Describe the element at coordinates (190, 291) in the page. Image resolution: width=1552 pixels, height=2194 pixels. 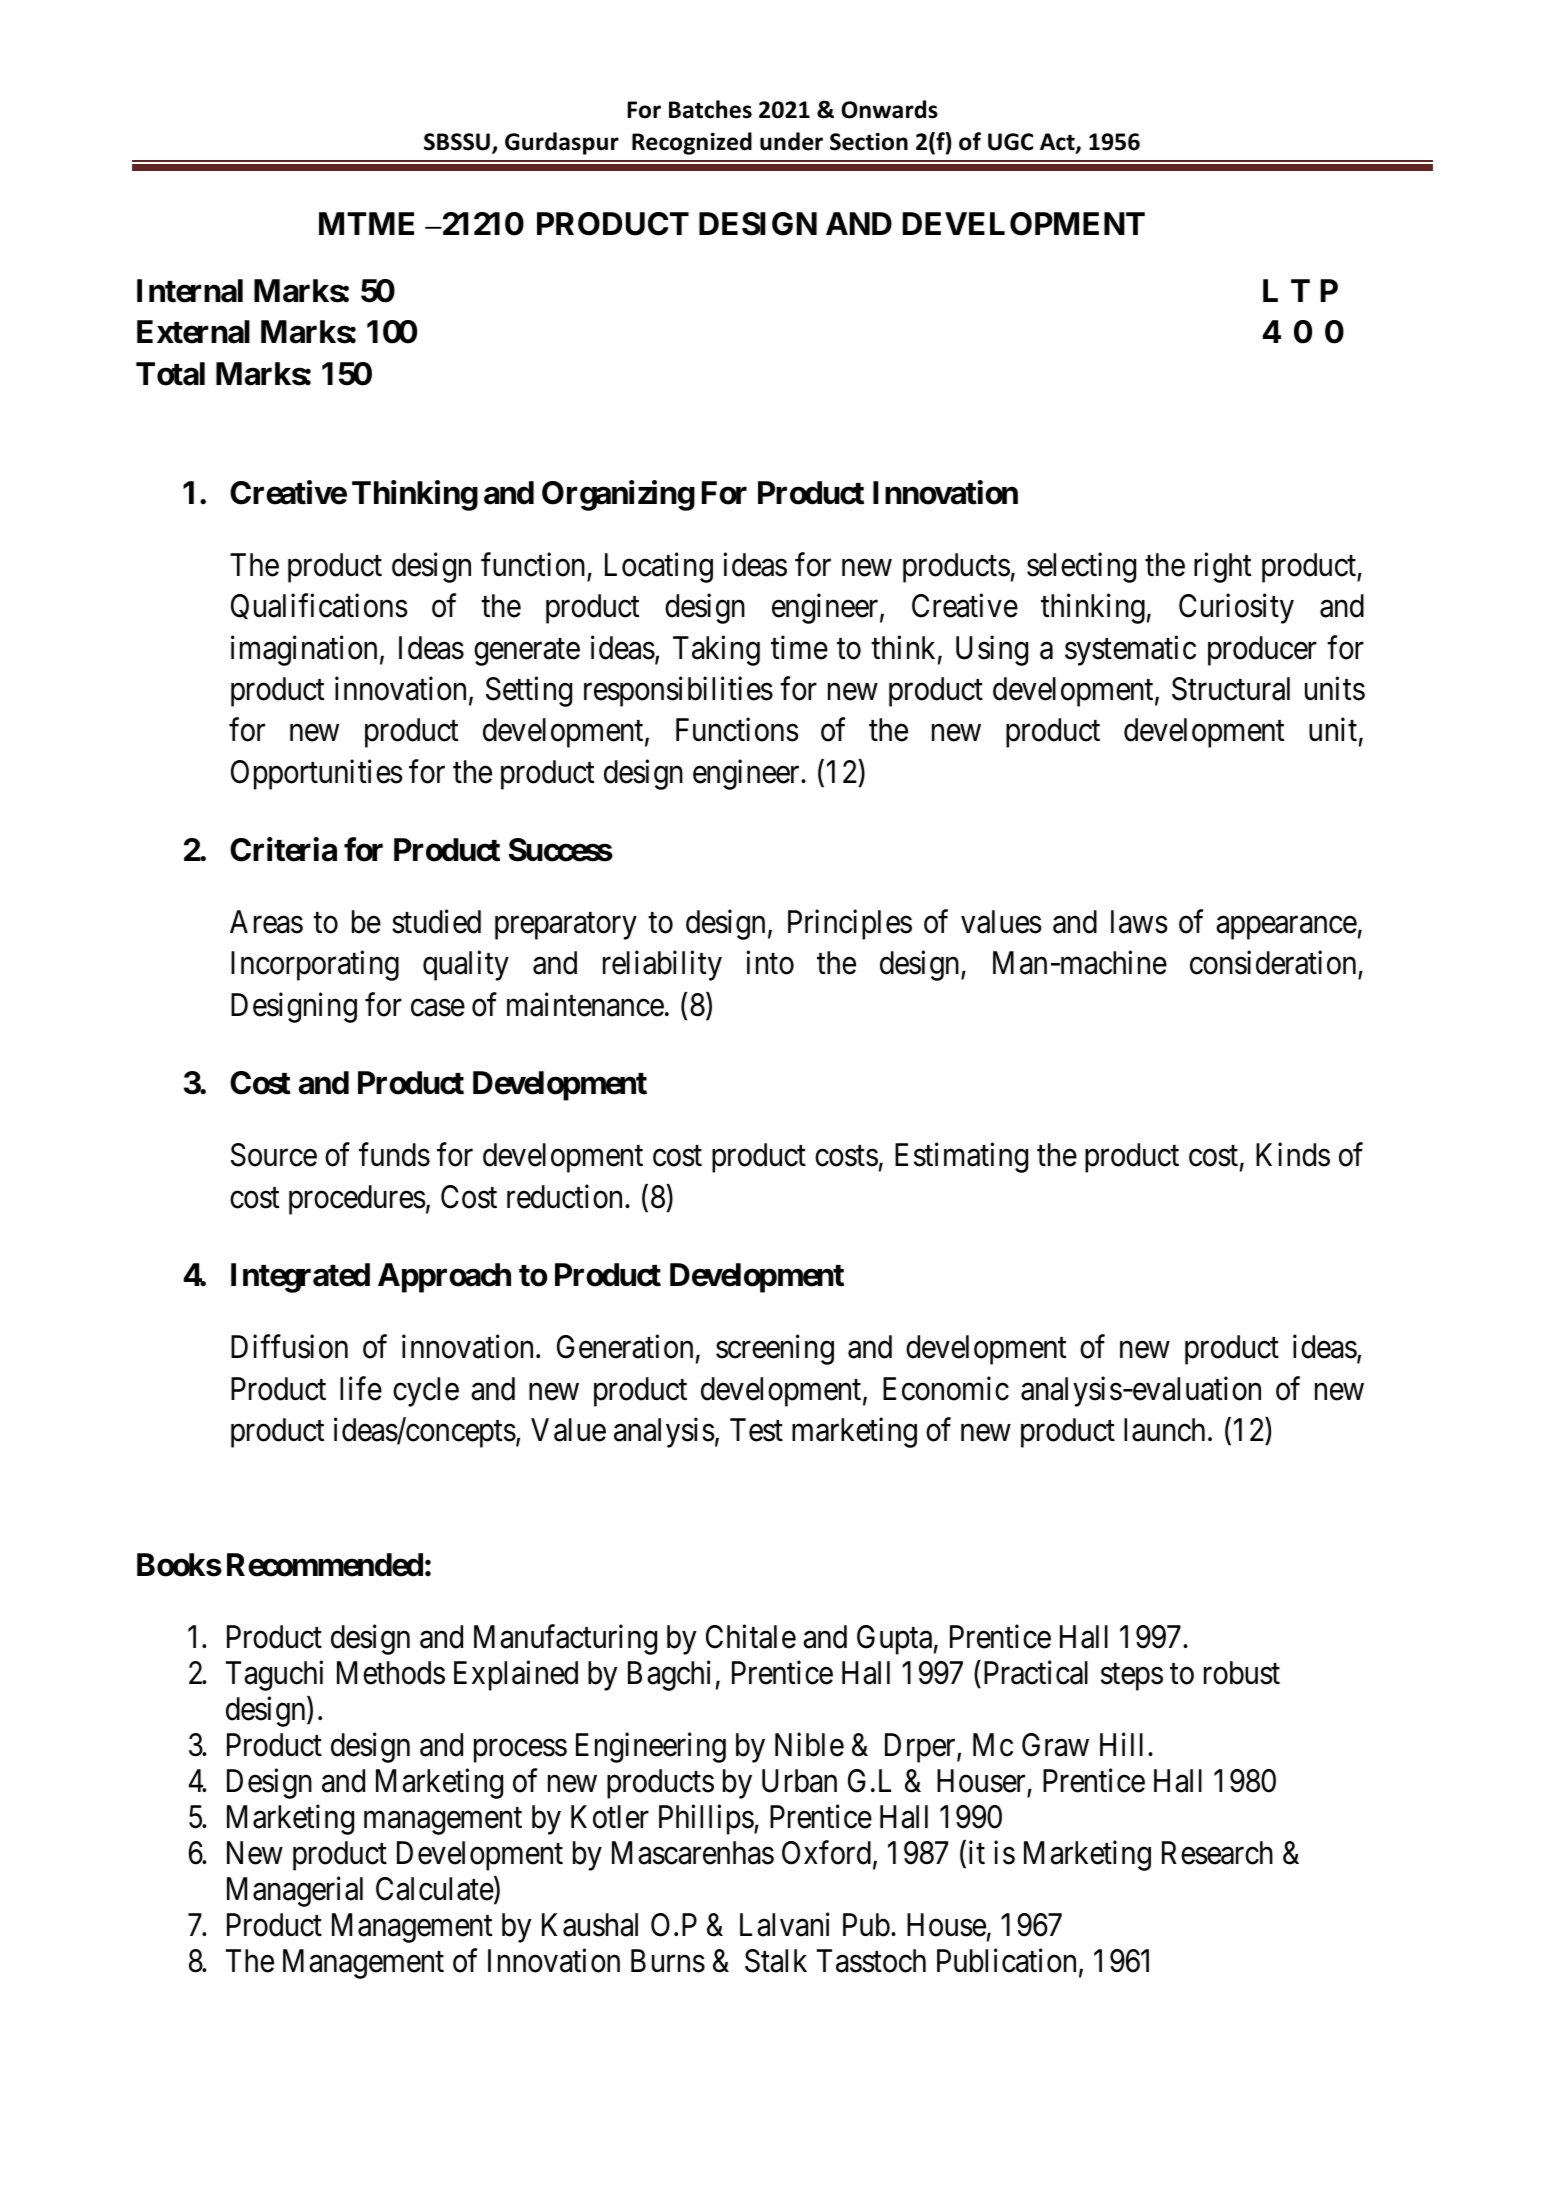
I see `Internal` at that location.
